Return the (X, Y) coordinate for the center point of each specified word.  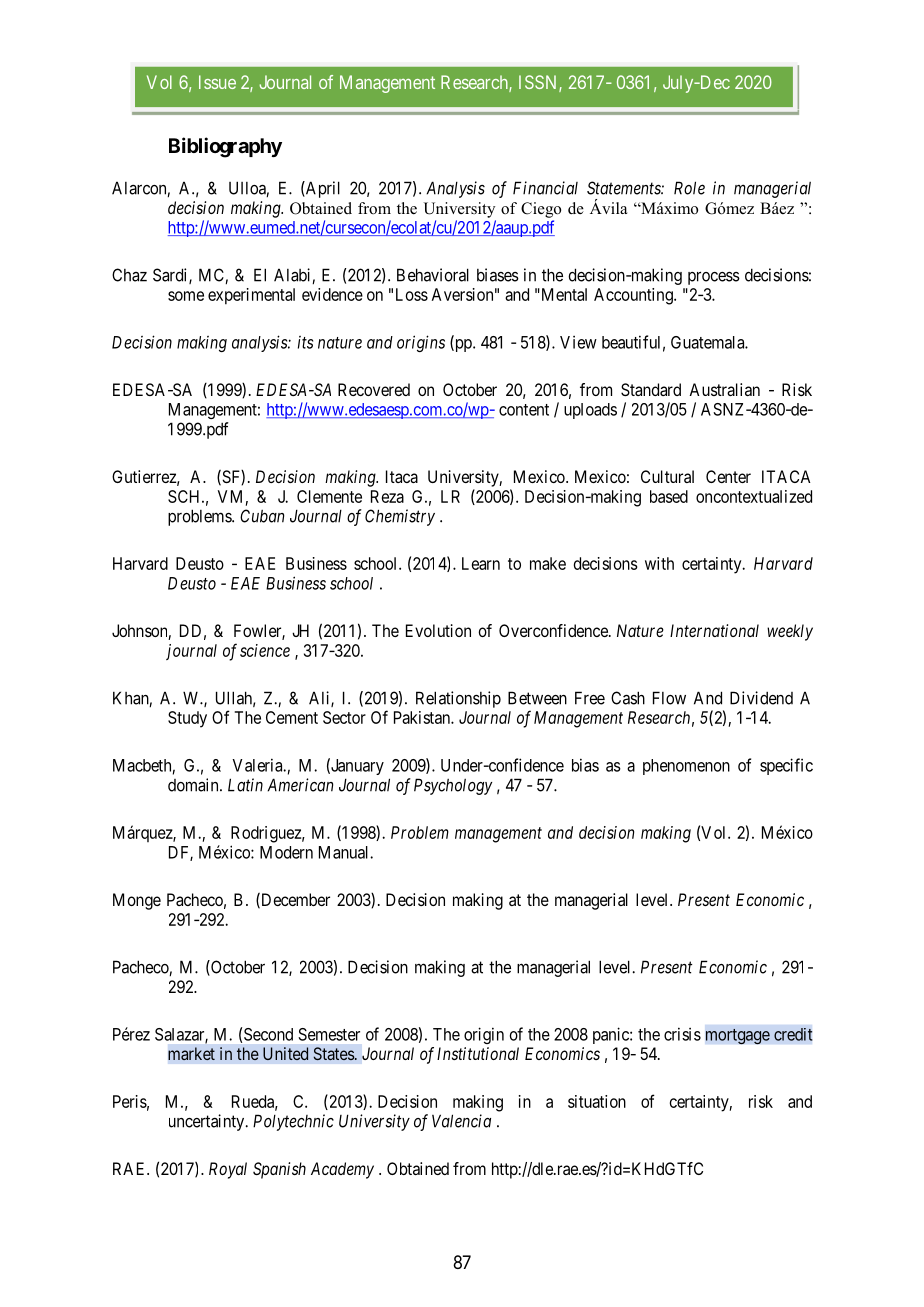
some (186, 296)
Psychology (453, 786)
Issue (217, 82)
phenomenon (686, 767)
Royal (228, 1170)
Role (689, 188)
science (265, 650)
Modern (286, 852)
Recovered (374, 389)
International (714, 630)
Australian (724, 389)
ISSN (539, 83)
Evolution (438, 630)
